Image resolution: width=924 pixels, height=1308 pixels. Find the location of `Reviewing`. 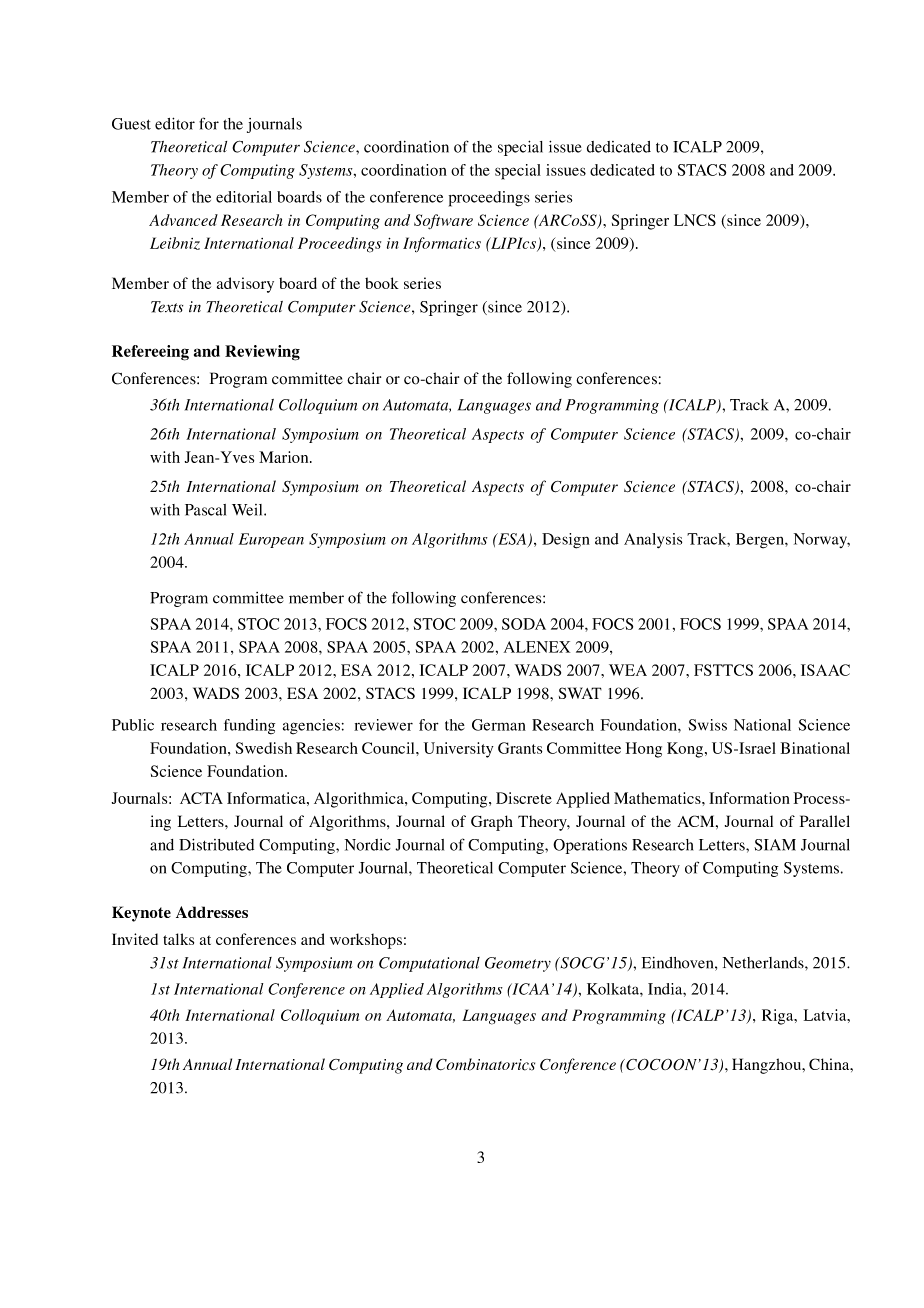

Reviewing is located at coordinates (262, 353).
